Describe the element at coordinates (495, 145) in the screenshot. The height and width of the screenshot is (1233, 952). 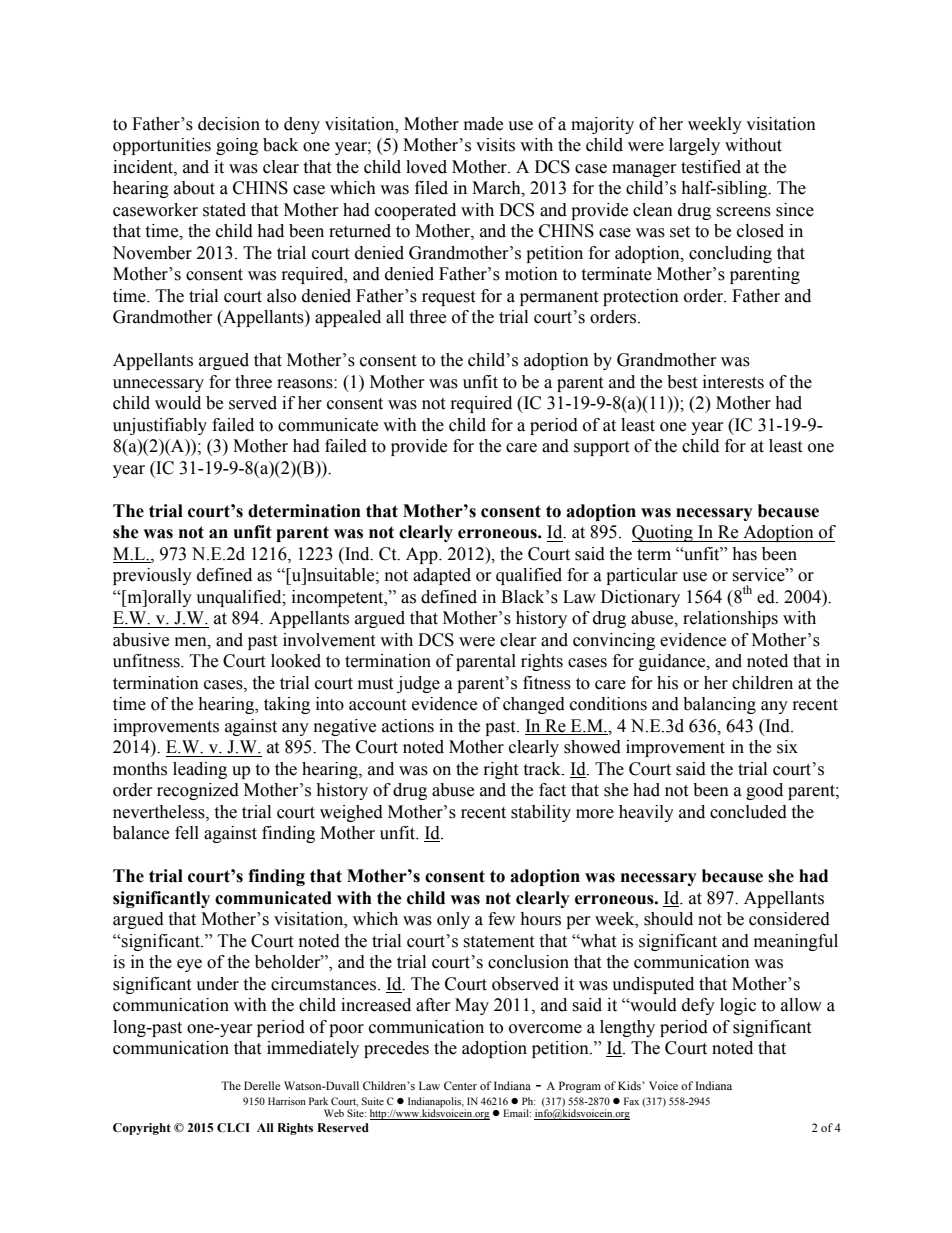
I see `visits` at that location.
